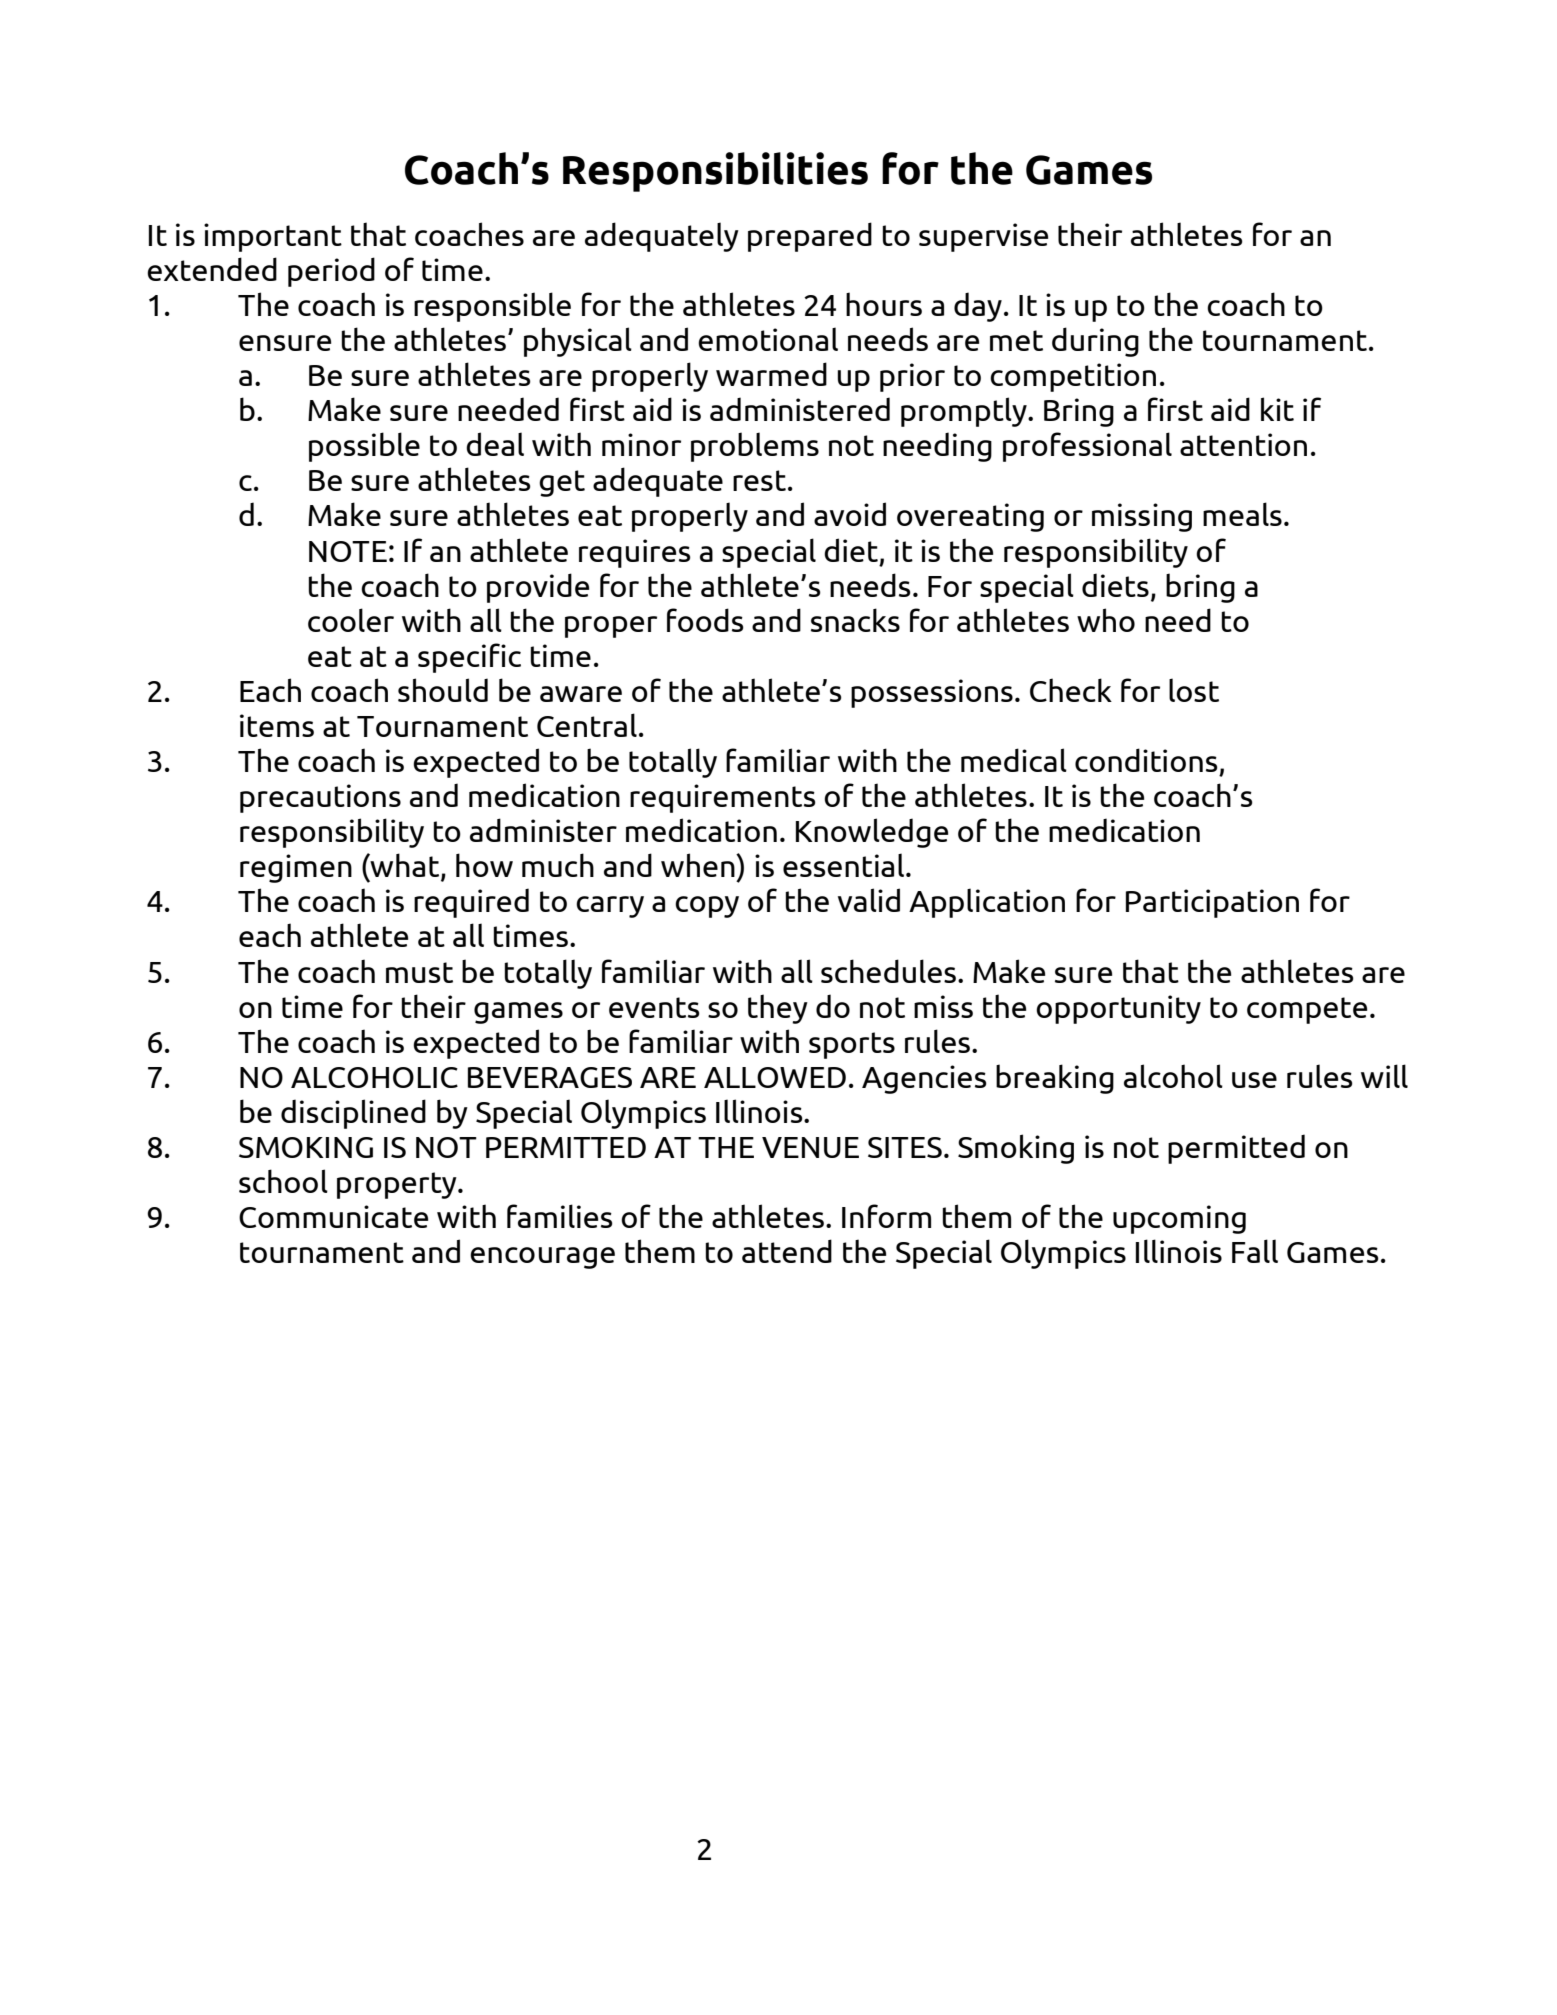 The width and height of the screenshot is (1557, 2015). What do you see at coordinates (277, 725) in the screenshot?
I see `items` at bounding box center [277, 725].
